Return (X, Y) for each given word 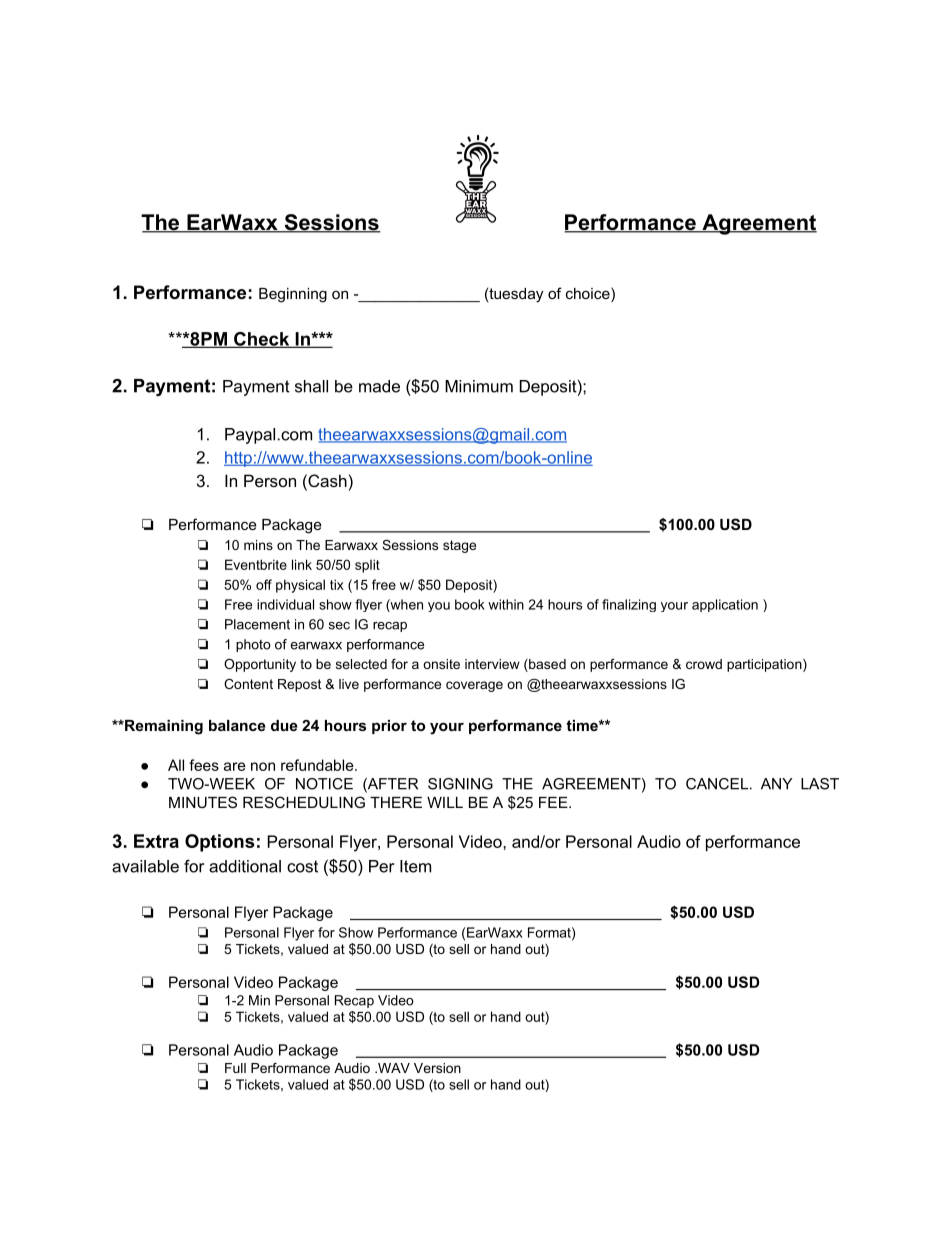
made (379, 386)
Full (235, 1068)
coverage (474, 686)
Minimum (479, 386)
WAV (393, 1068)
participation (764, 665)
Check (262, 340)
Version (437, 1068)
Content (248, 684)
